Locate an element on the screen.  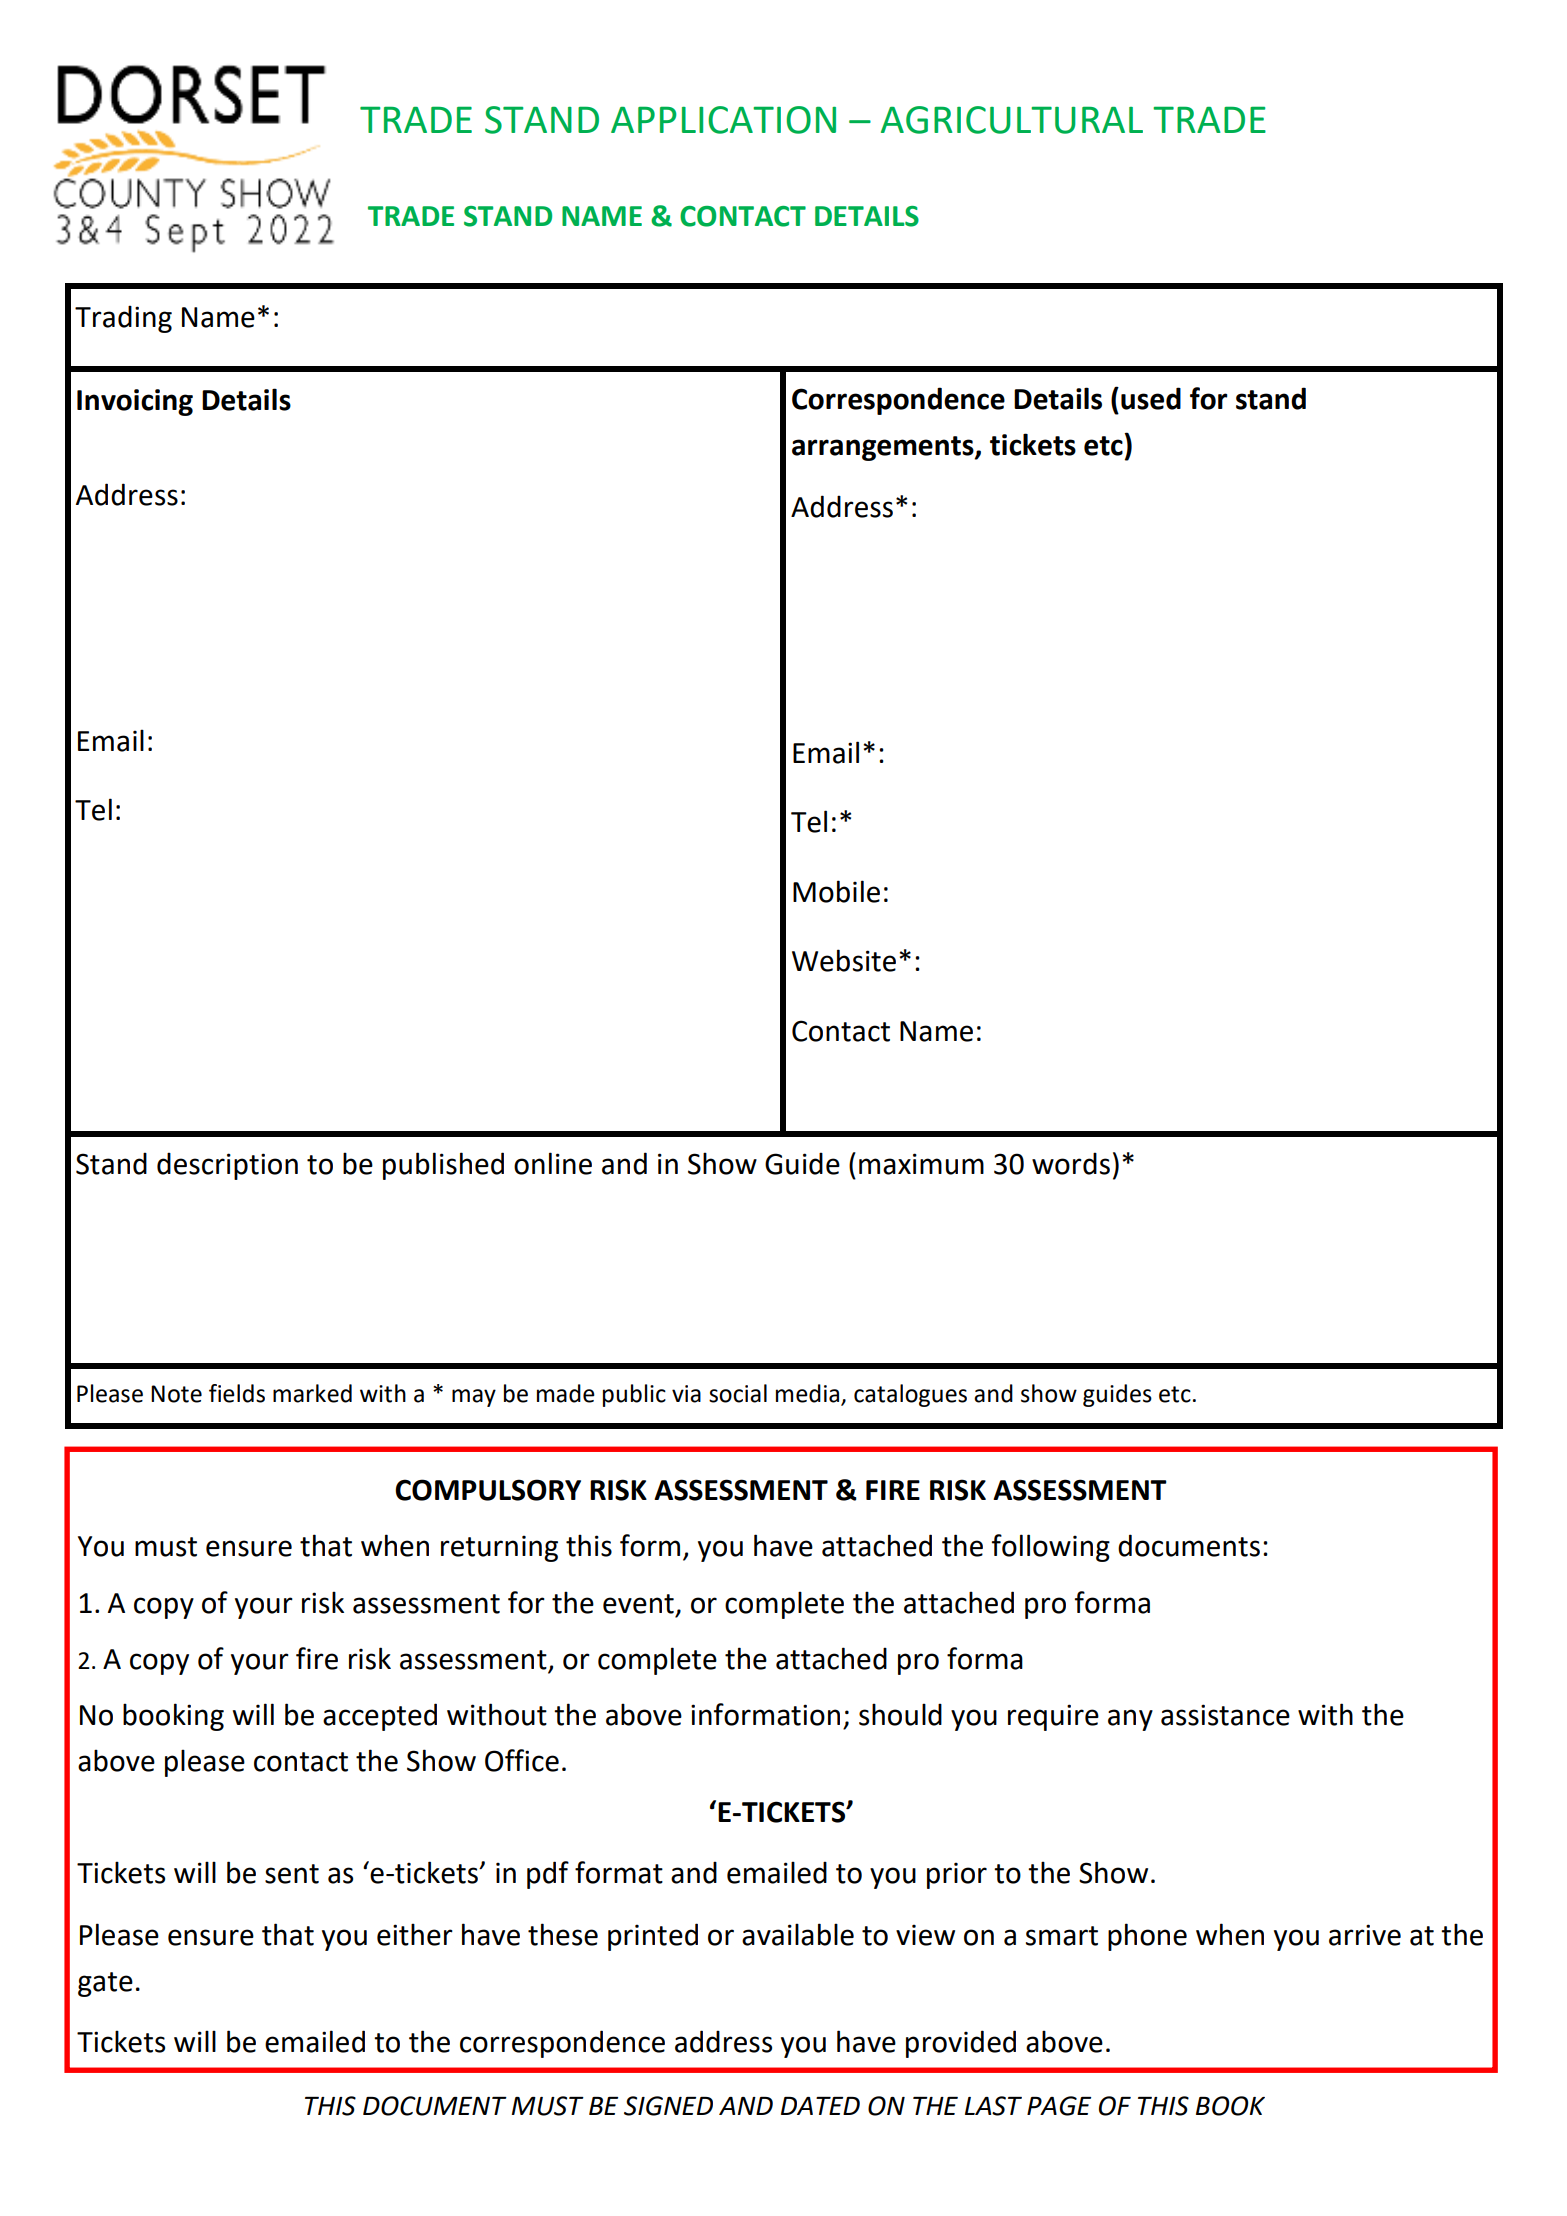
APPLICATION is located at coordinates (723, 120).
